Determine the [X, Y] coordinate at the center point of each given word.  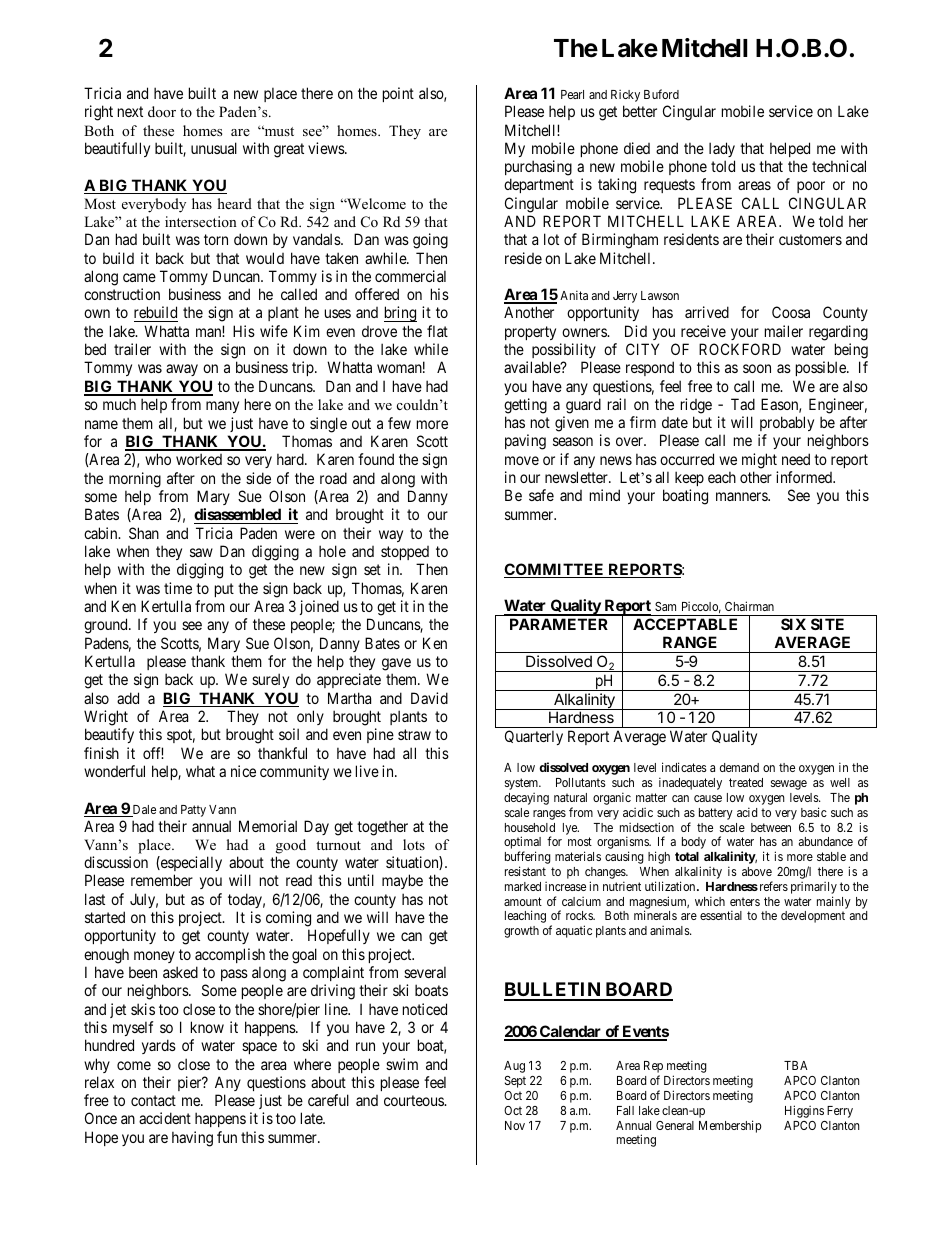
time [178, 588]
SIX [793, 624]
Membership [730, 1126]
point [398, 94]
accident [165, 1118]
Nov [515, 1125]
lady [722, 149]
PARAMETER [559, 624]
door [162, 111]
